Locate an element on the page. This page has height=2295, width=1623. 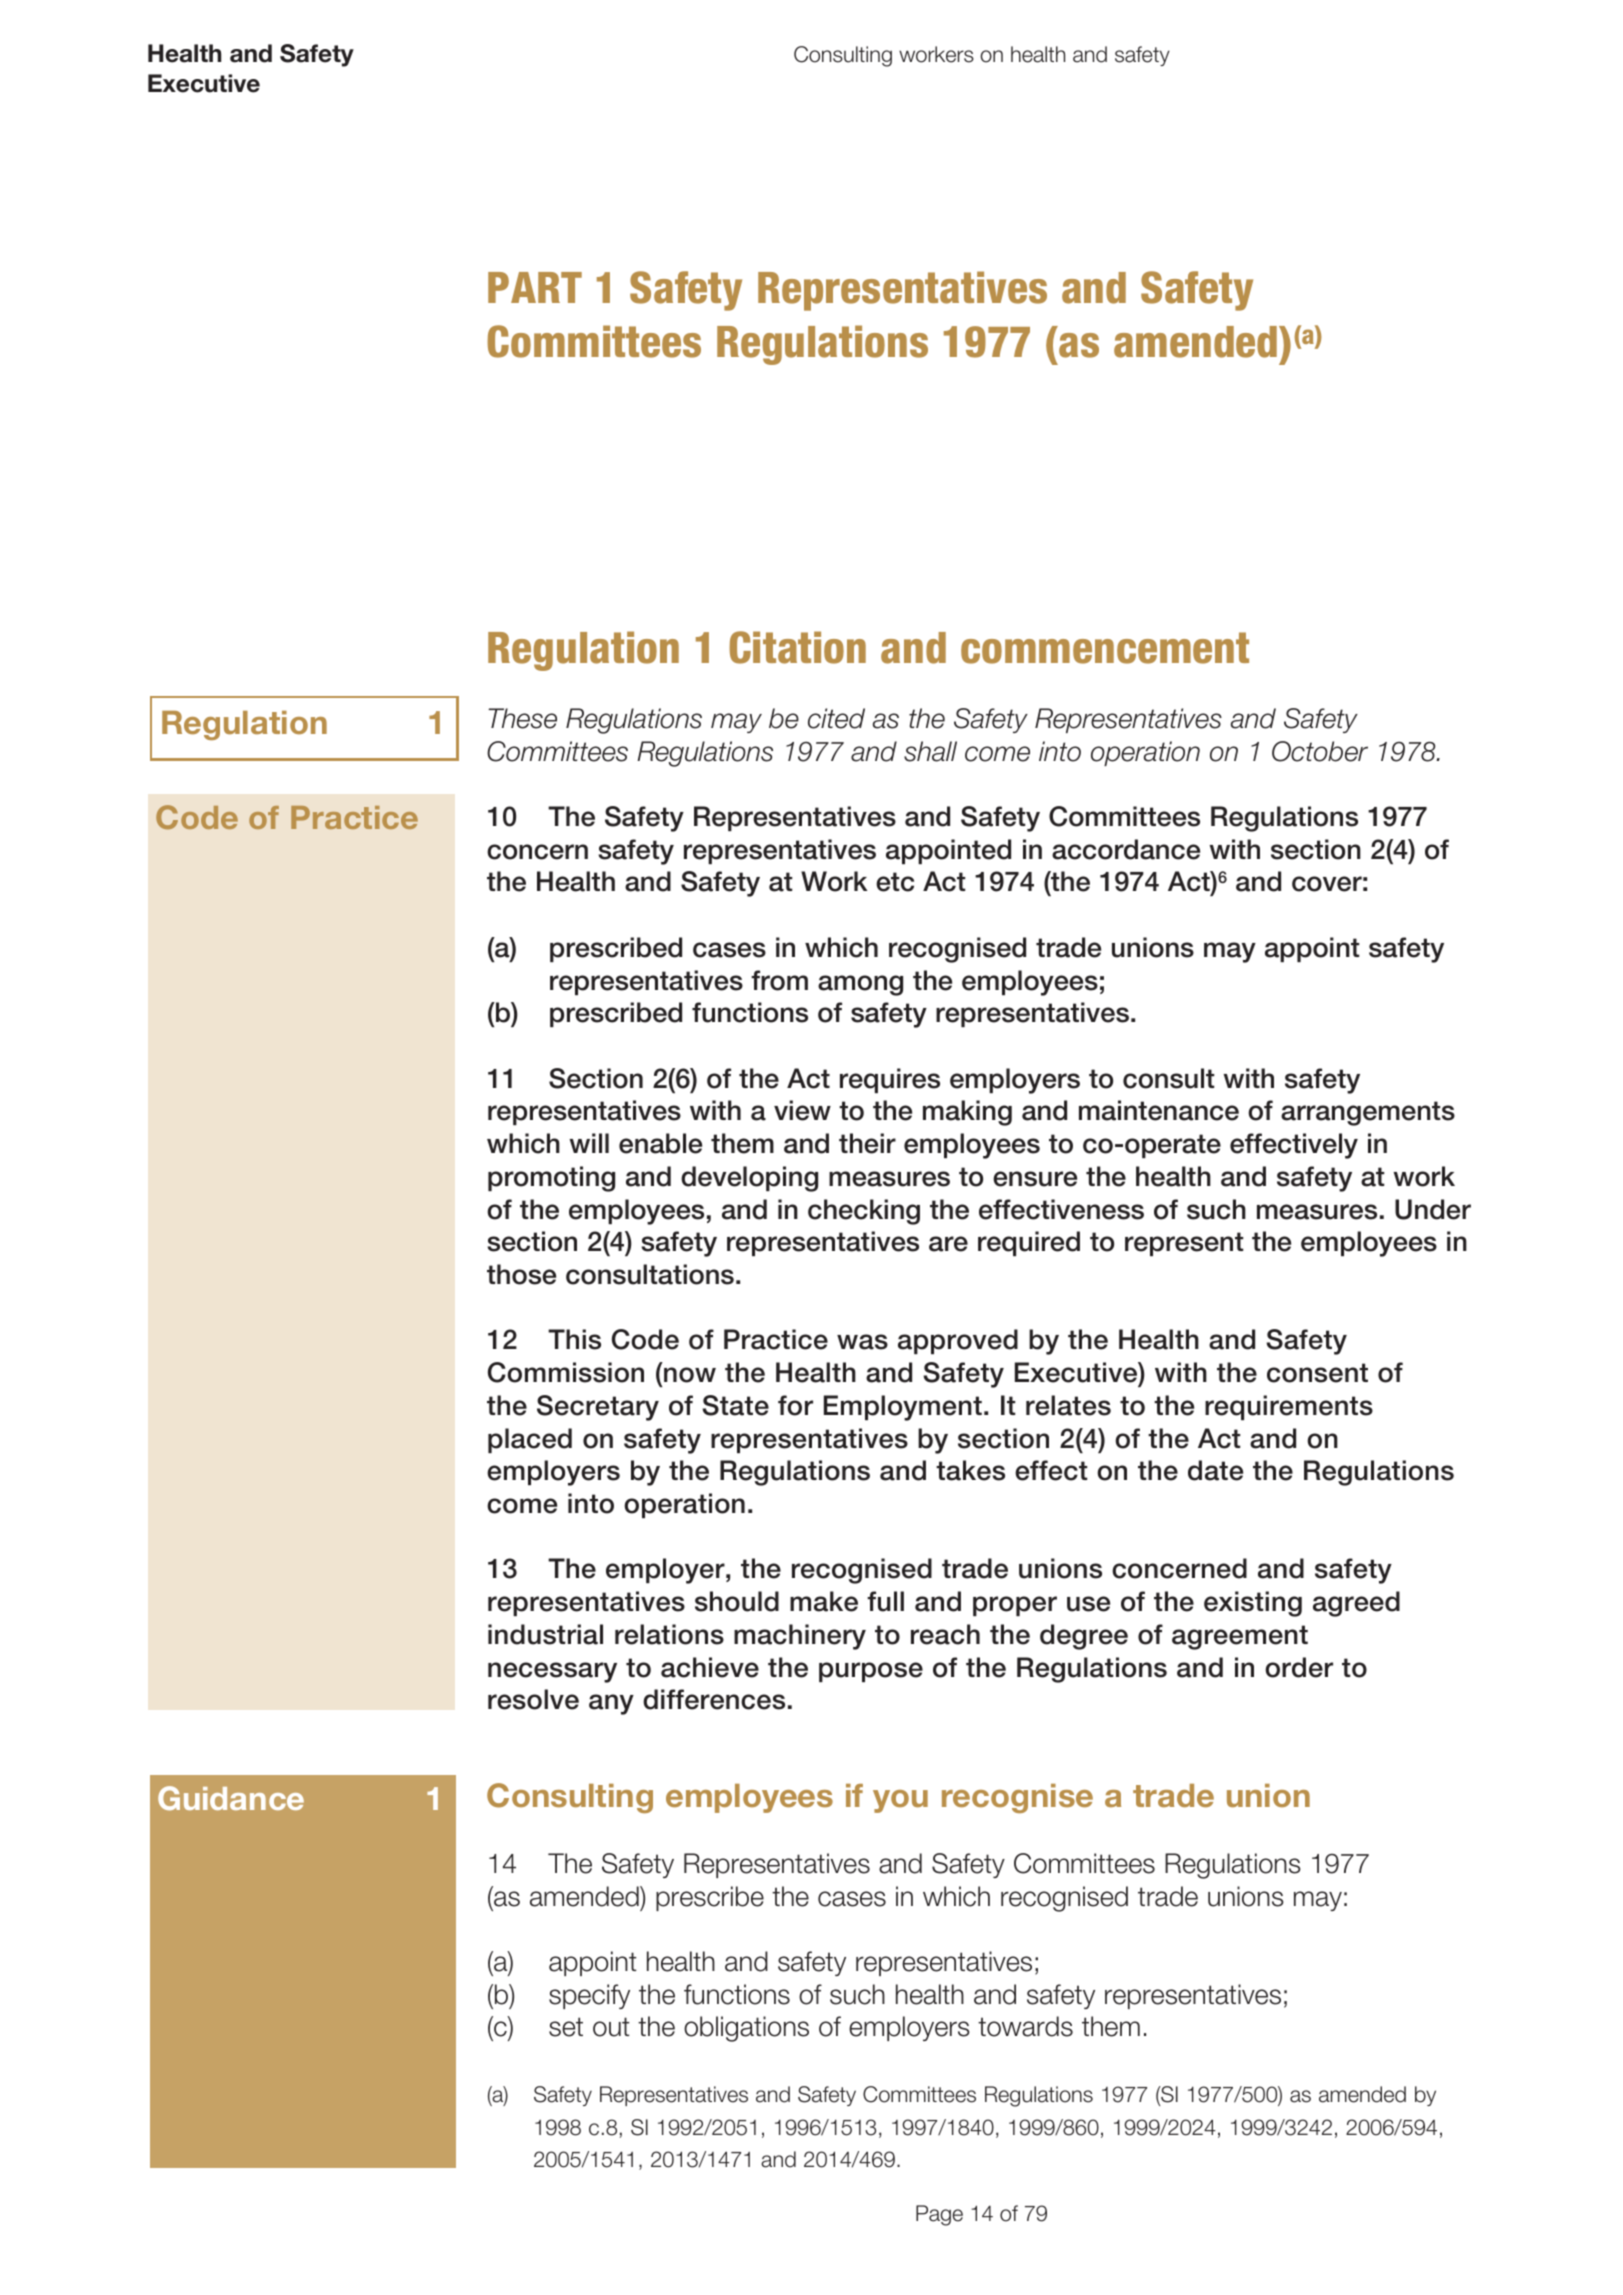
Page is located at coordinates (939, 2215).
